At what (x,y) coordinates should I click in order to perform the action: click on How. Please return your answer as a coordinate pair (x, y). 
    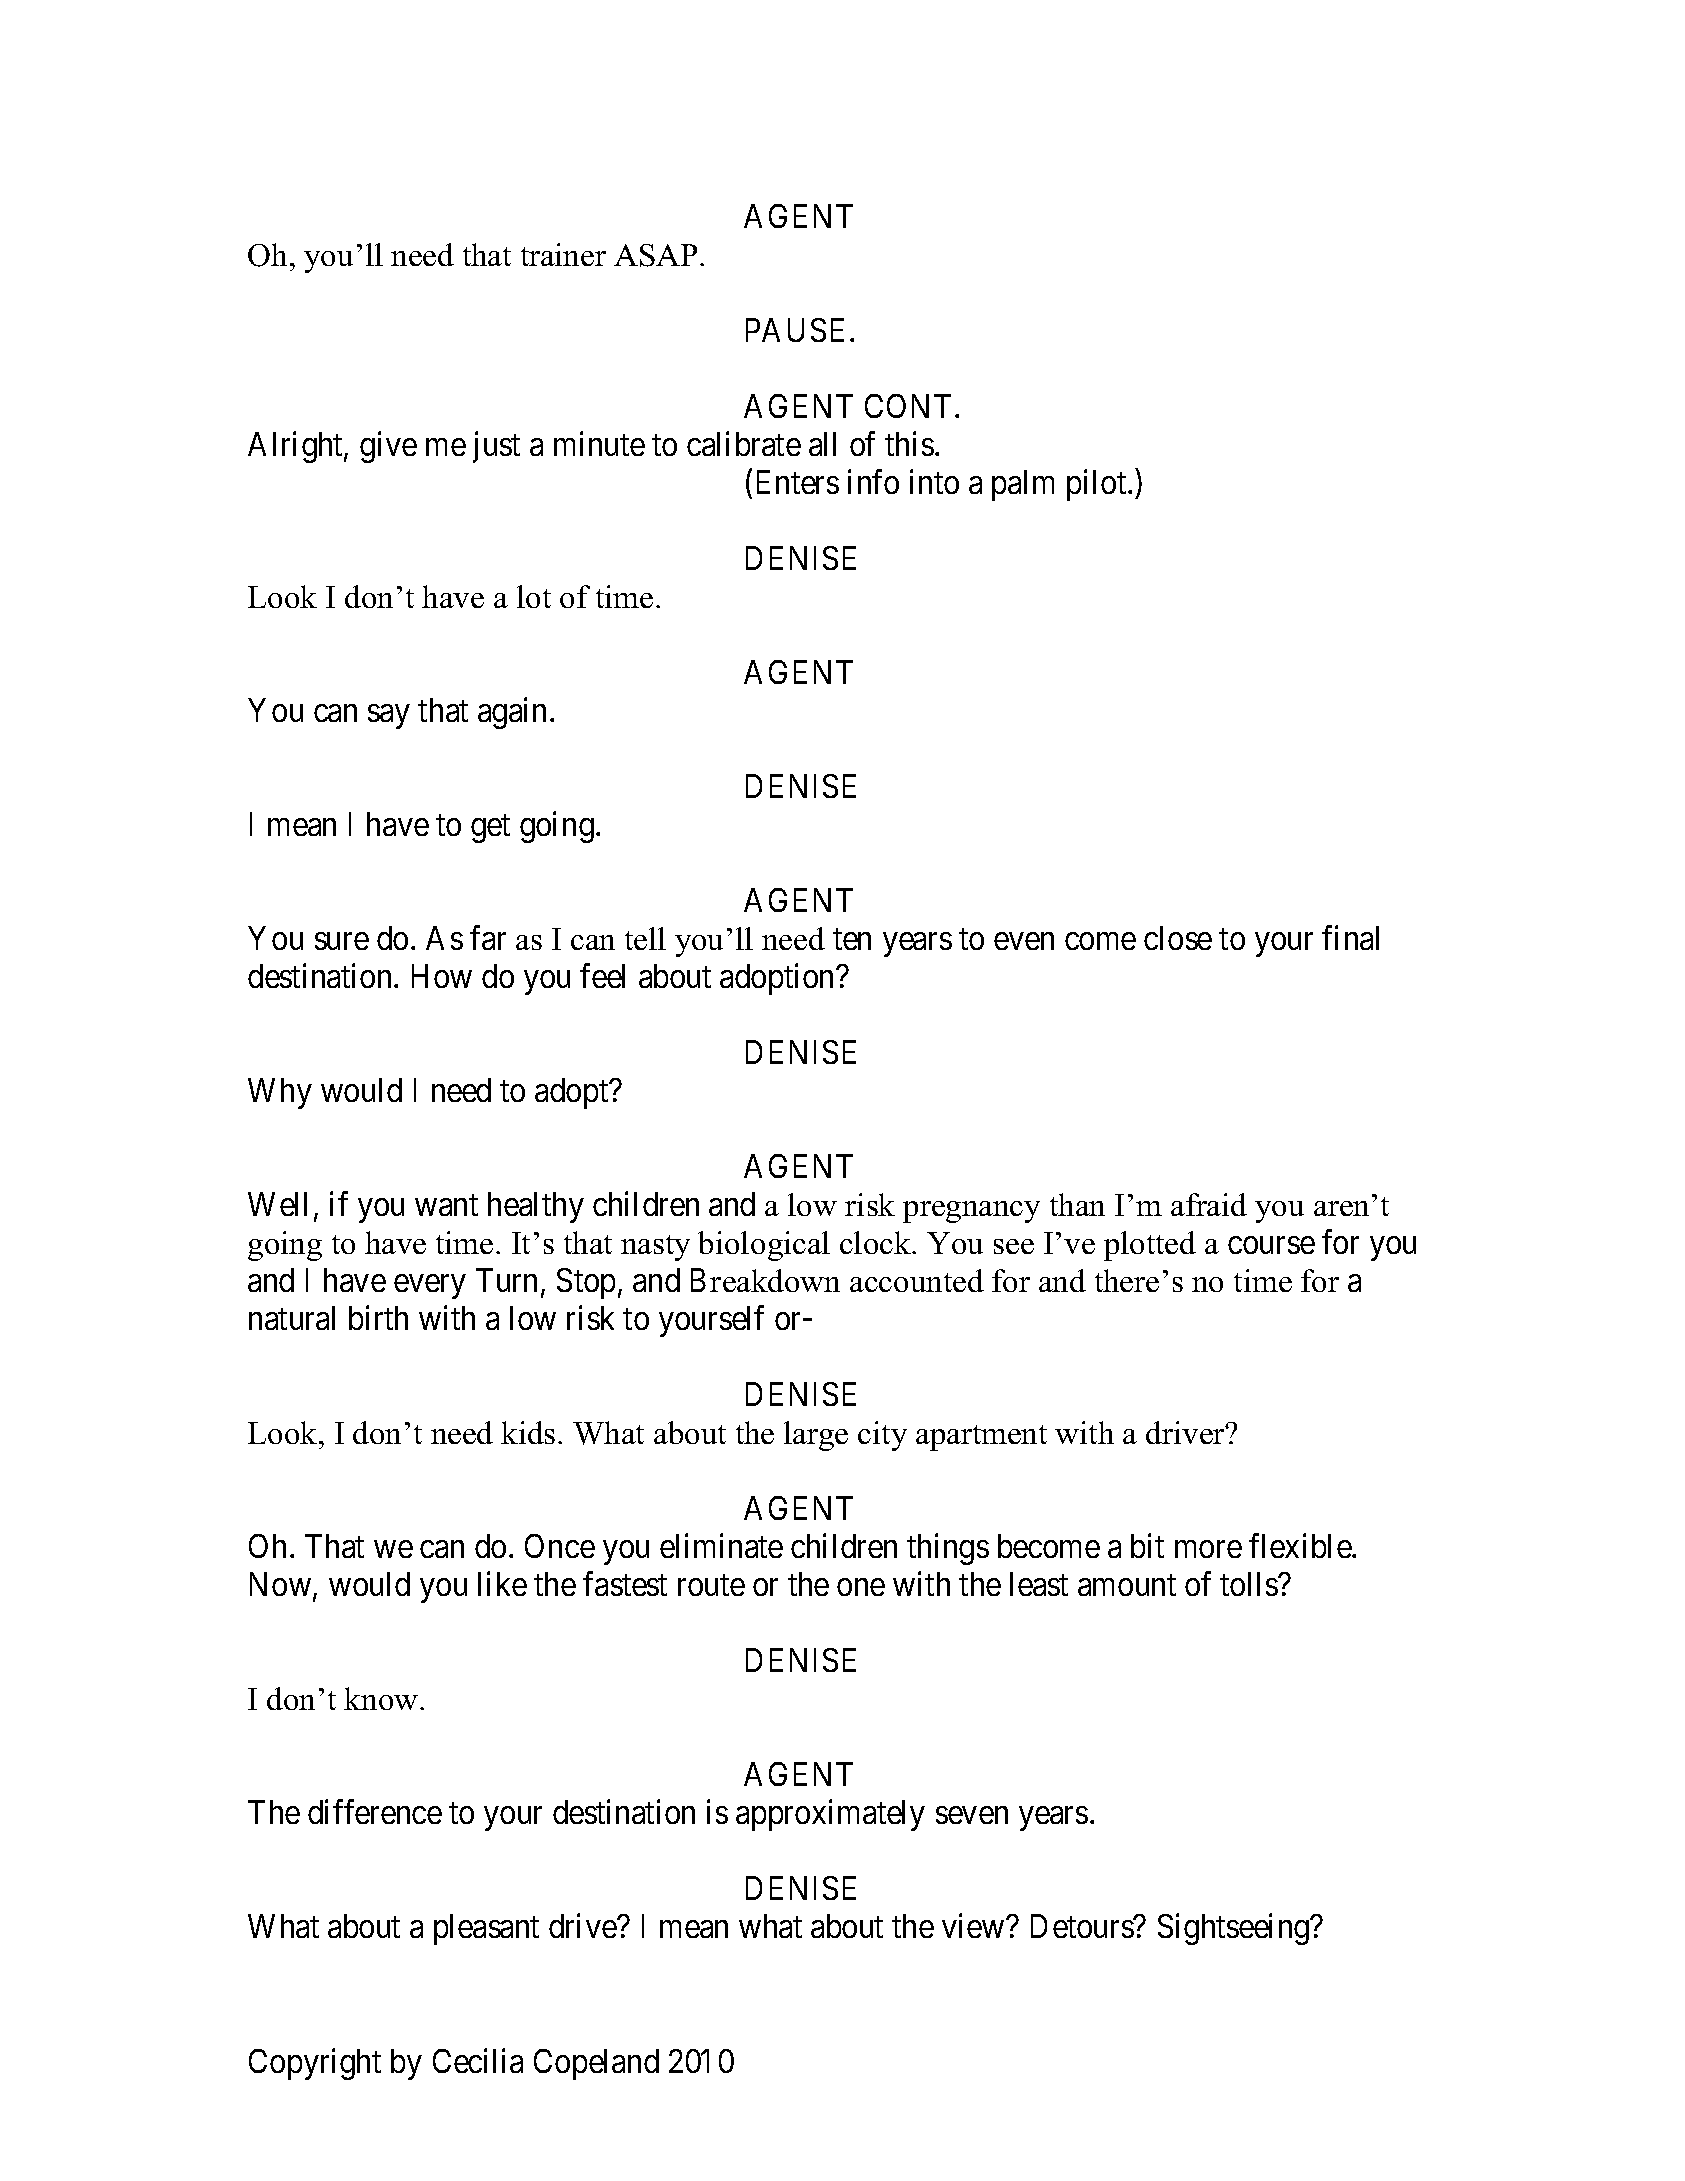
    Looking at the image, I should click on (442, 976).
